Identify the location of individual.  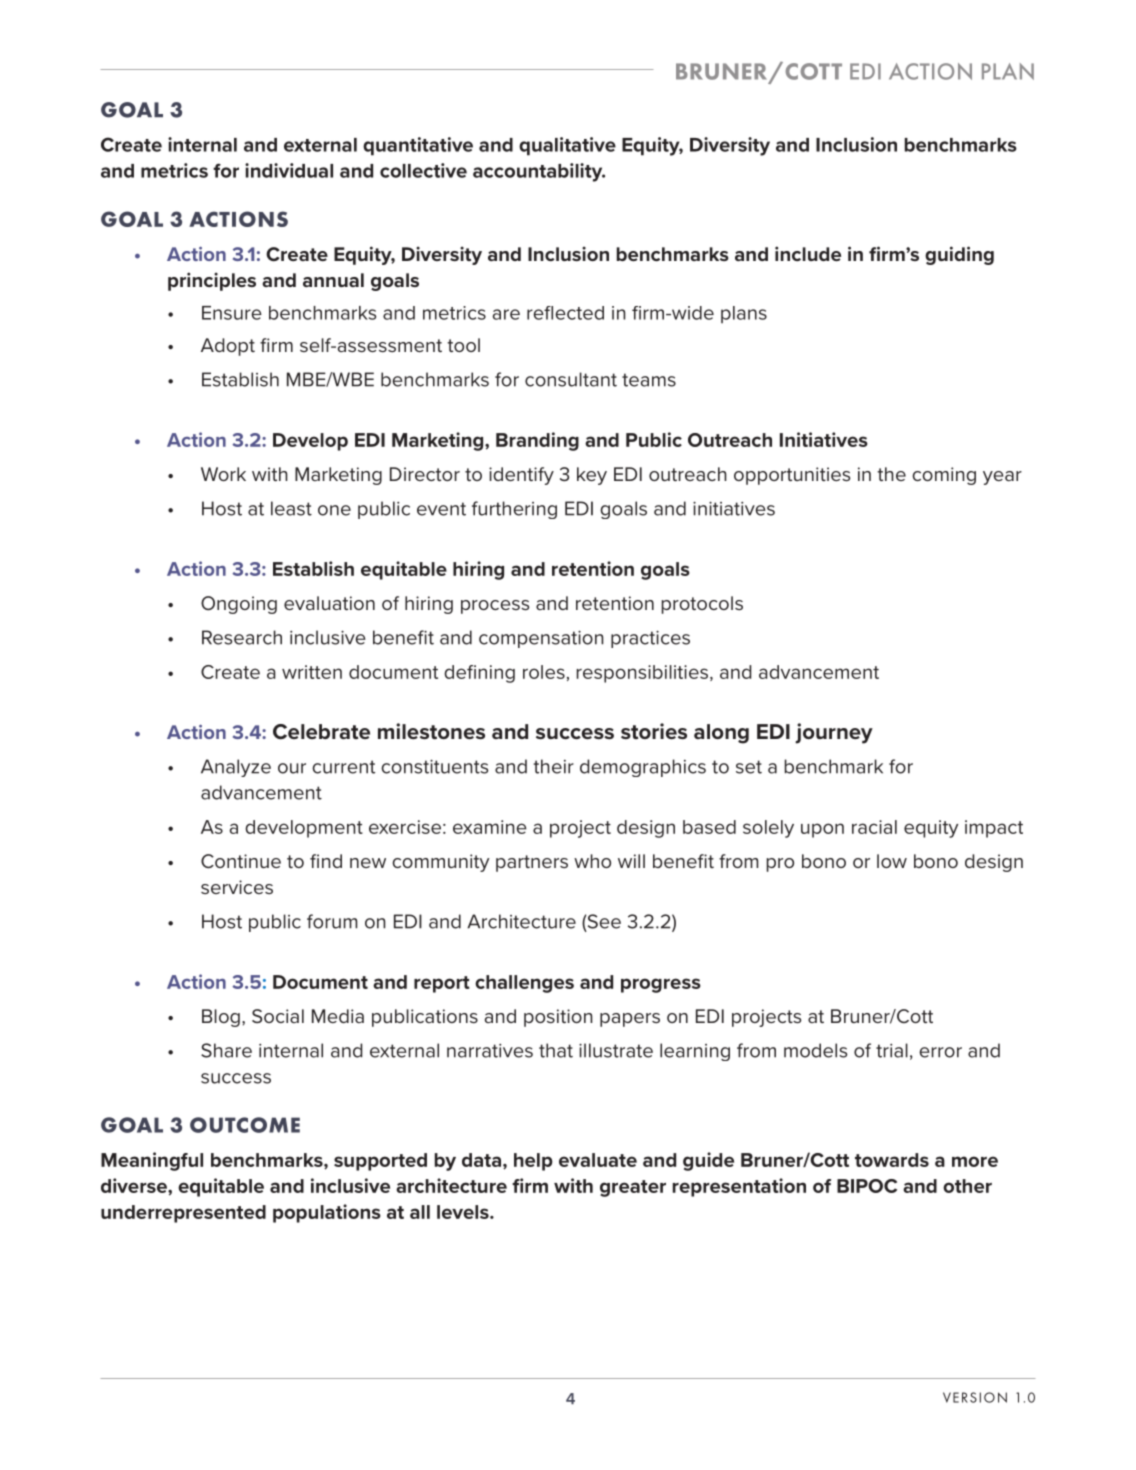
(289, 170).
